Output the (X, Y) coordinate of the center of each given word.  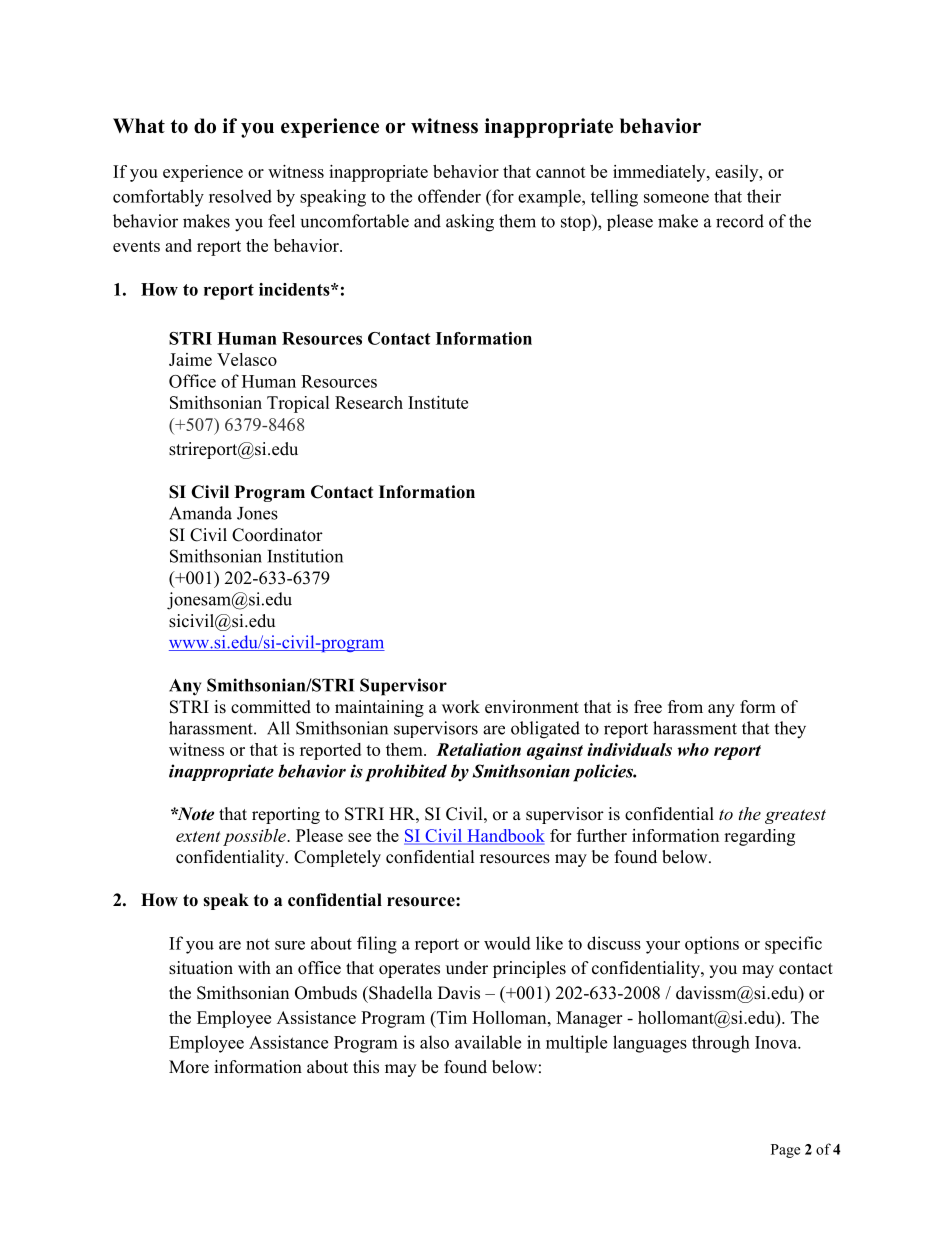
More (189, 1067)
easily (738, 173)
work (461, 707)
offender (449, 196)
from (685, 707)
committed (271, 707)
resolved (240, 196)
